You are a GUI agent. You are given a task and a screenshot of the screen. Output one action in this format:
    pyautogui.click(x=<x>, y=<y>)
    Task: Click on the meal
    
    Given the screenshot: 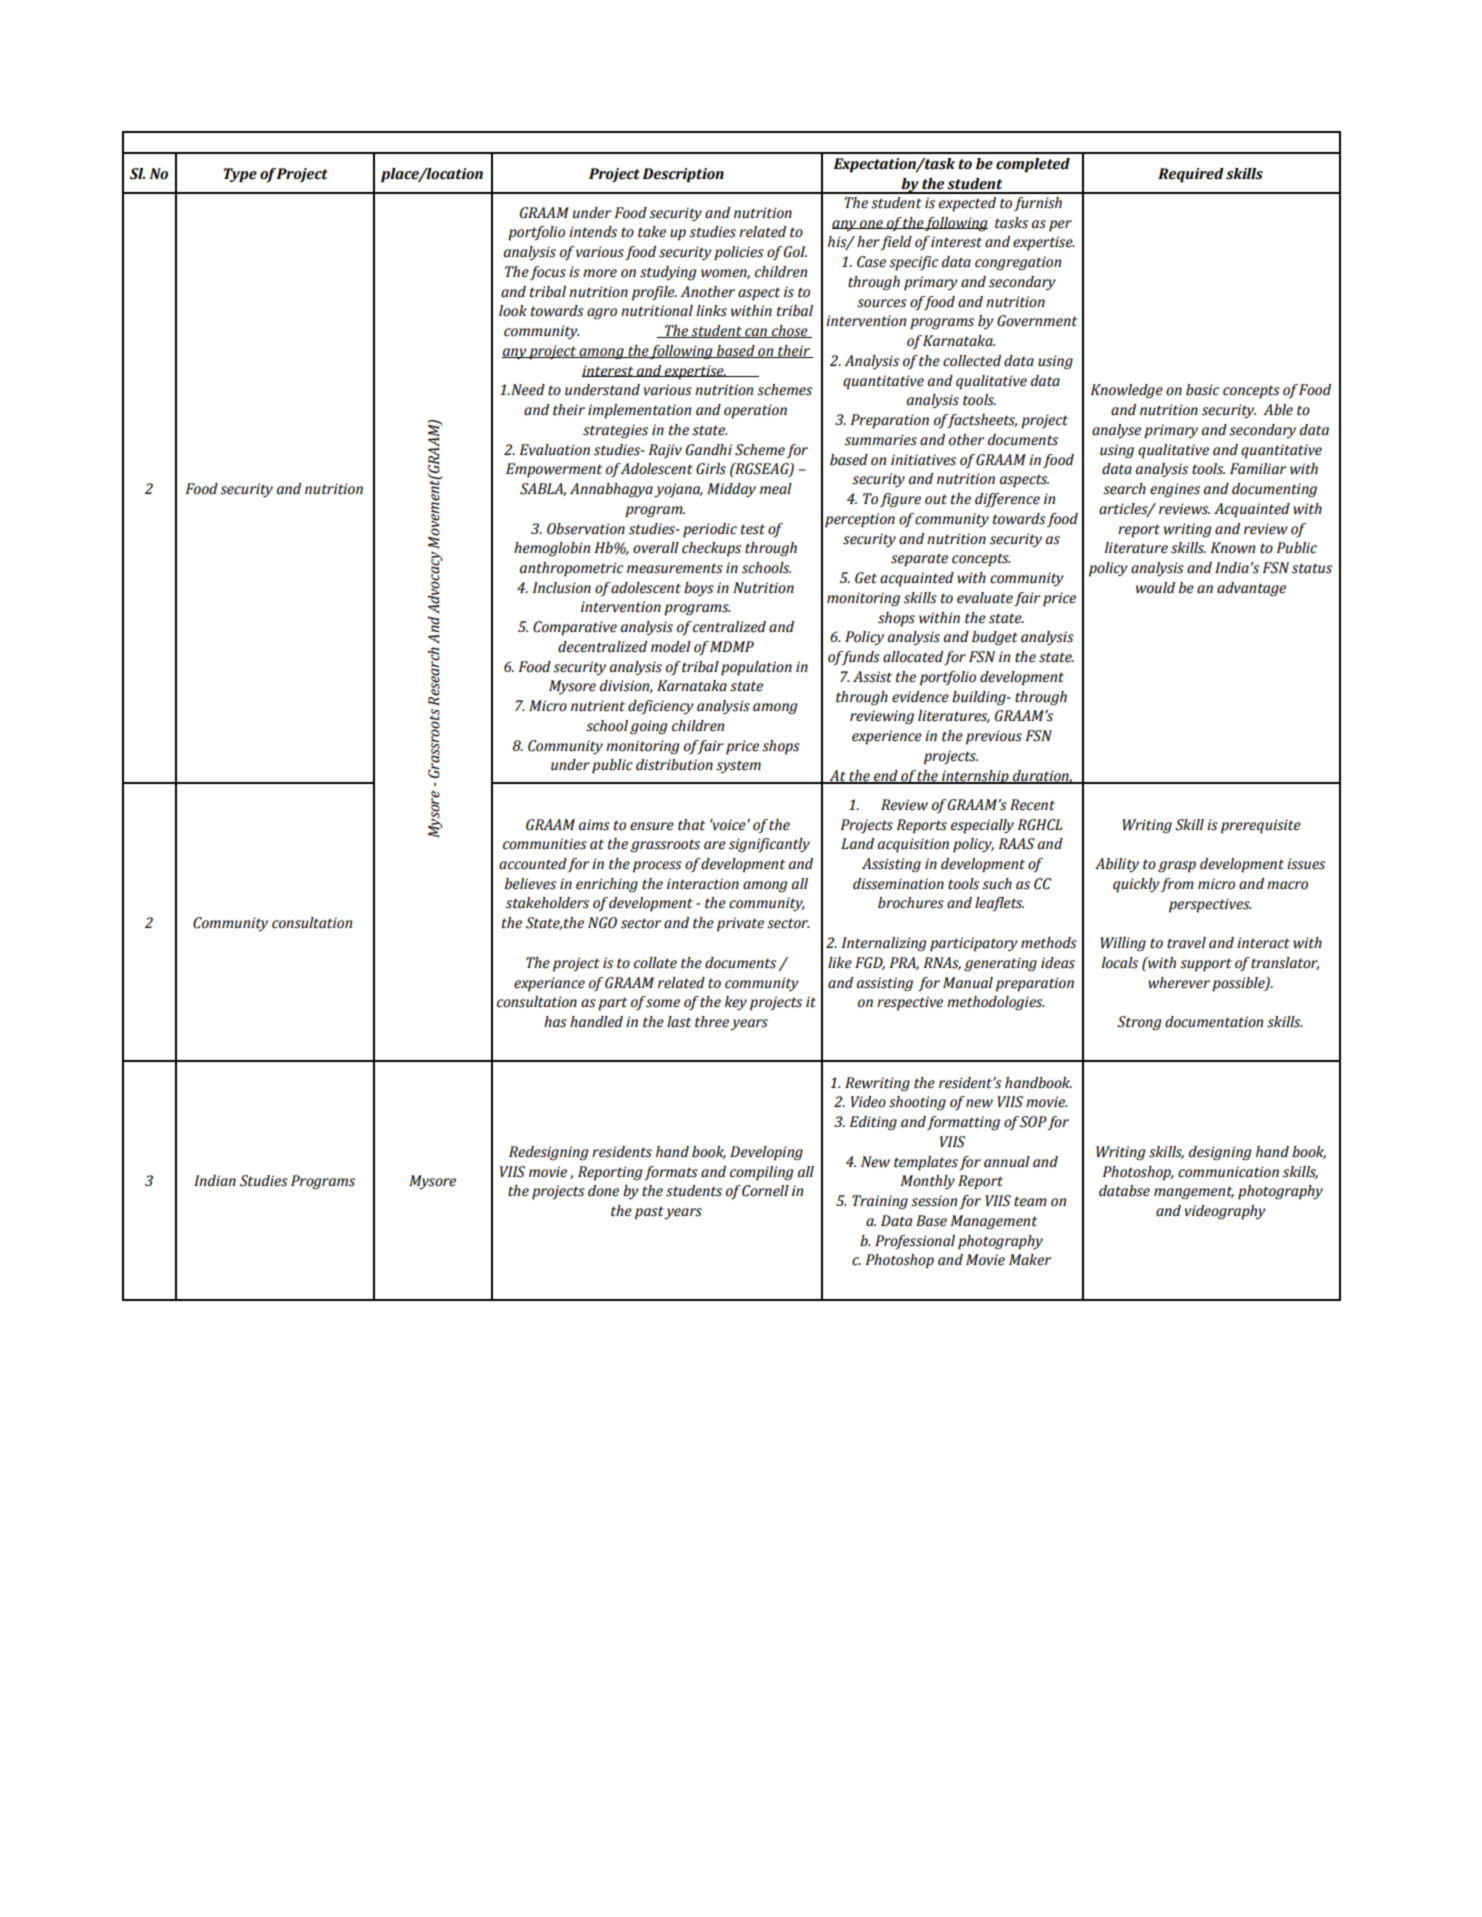 What is the action you would take?
    pyautogui.click(x=776, y=489)
